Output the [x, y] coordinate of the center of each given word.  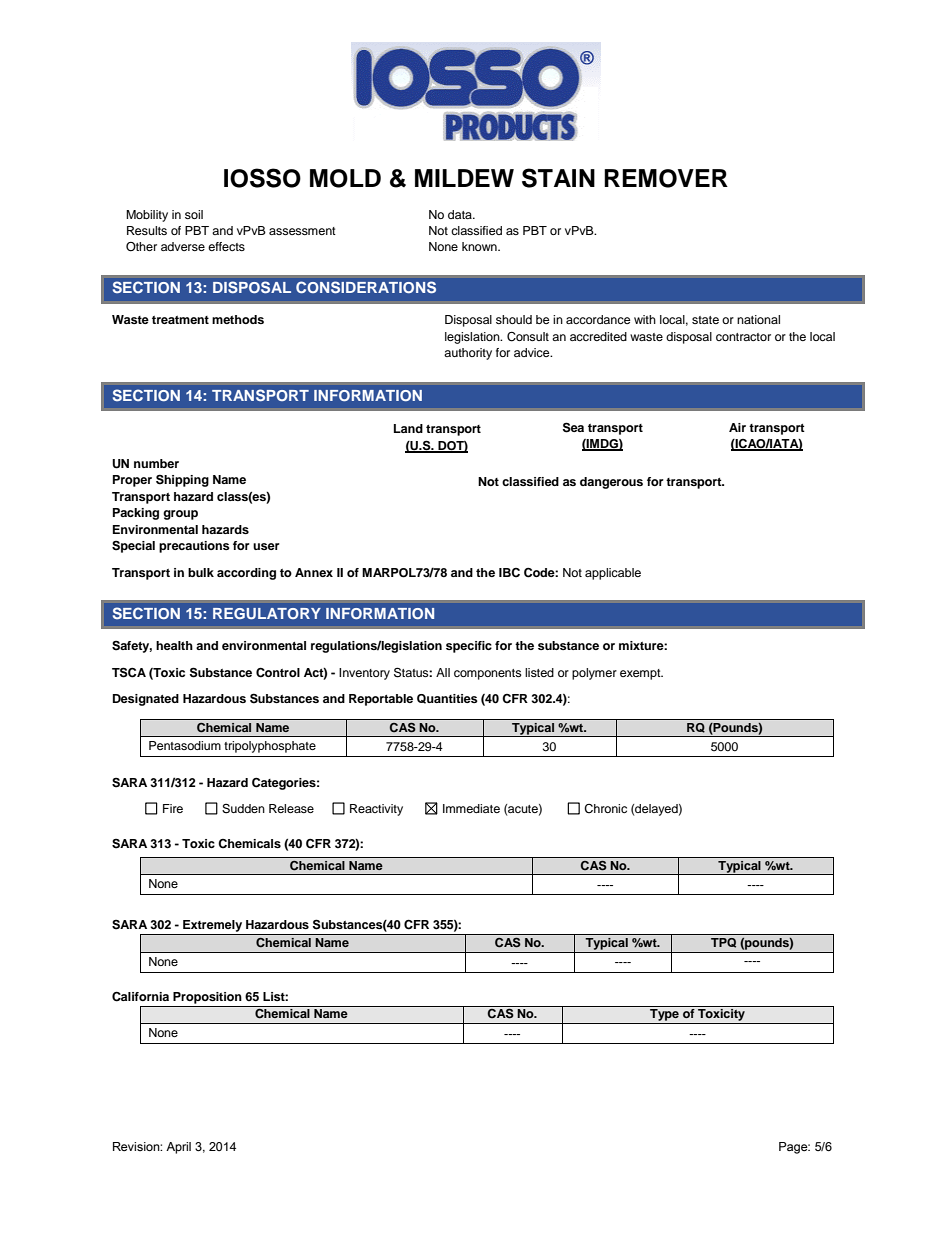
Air [737, 427]
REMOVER [666, 178]
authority [468, 354]
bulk [201, 572]
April [178, 1148]
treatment [180, 320]
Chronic [605, 809]
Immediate [471, 808]
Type [664, 1013]
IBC [509, 573]
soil [194, 214]
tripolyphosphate [270, 747]
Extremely [212, 926]
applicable [613, 574]
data [461, 214]
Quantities [447, 699]
